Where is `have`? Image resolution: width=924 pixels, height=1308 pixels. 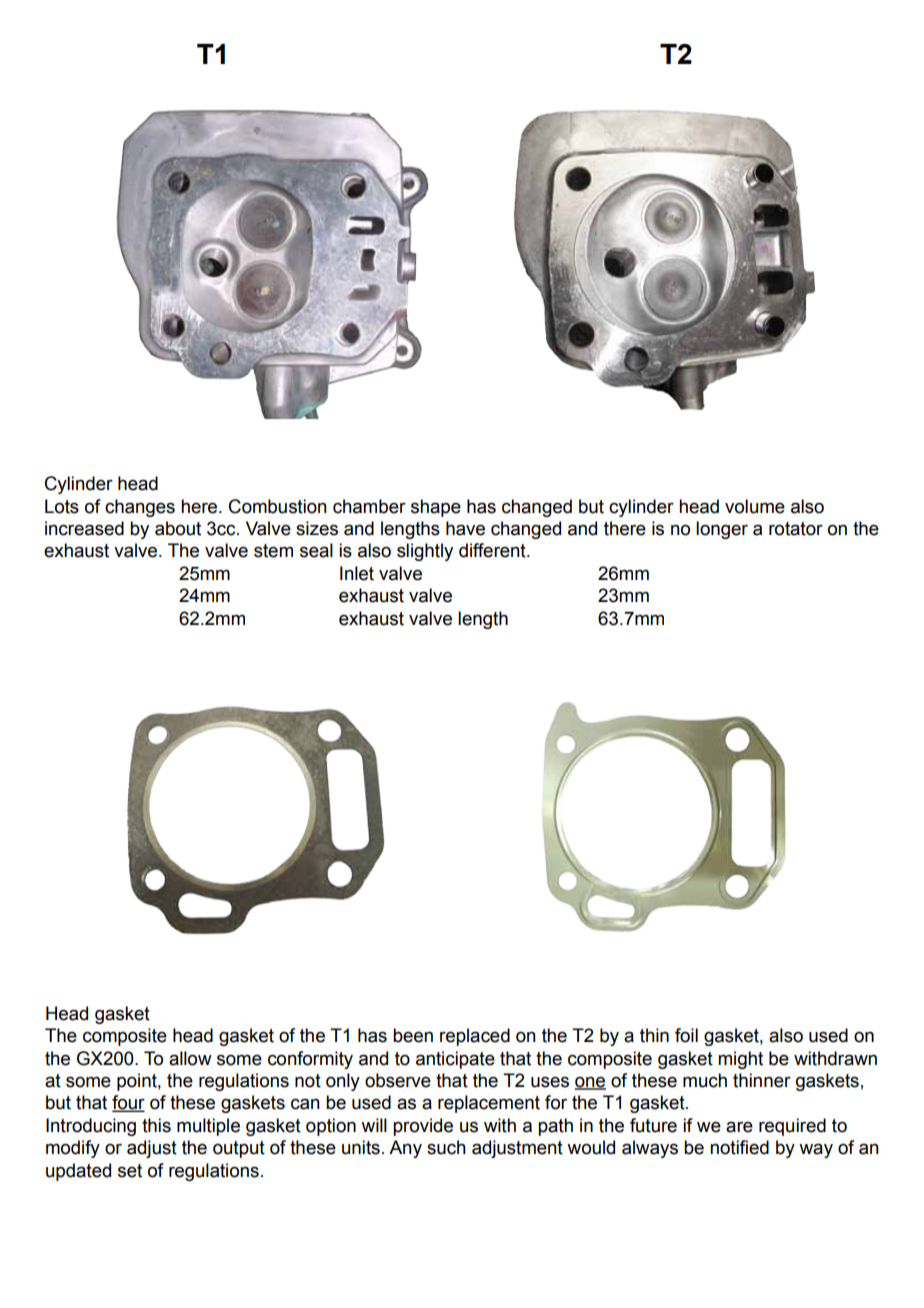
have is located at coordinates (465, 528).
